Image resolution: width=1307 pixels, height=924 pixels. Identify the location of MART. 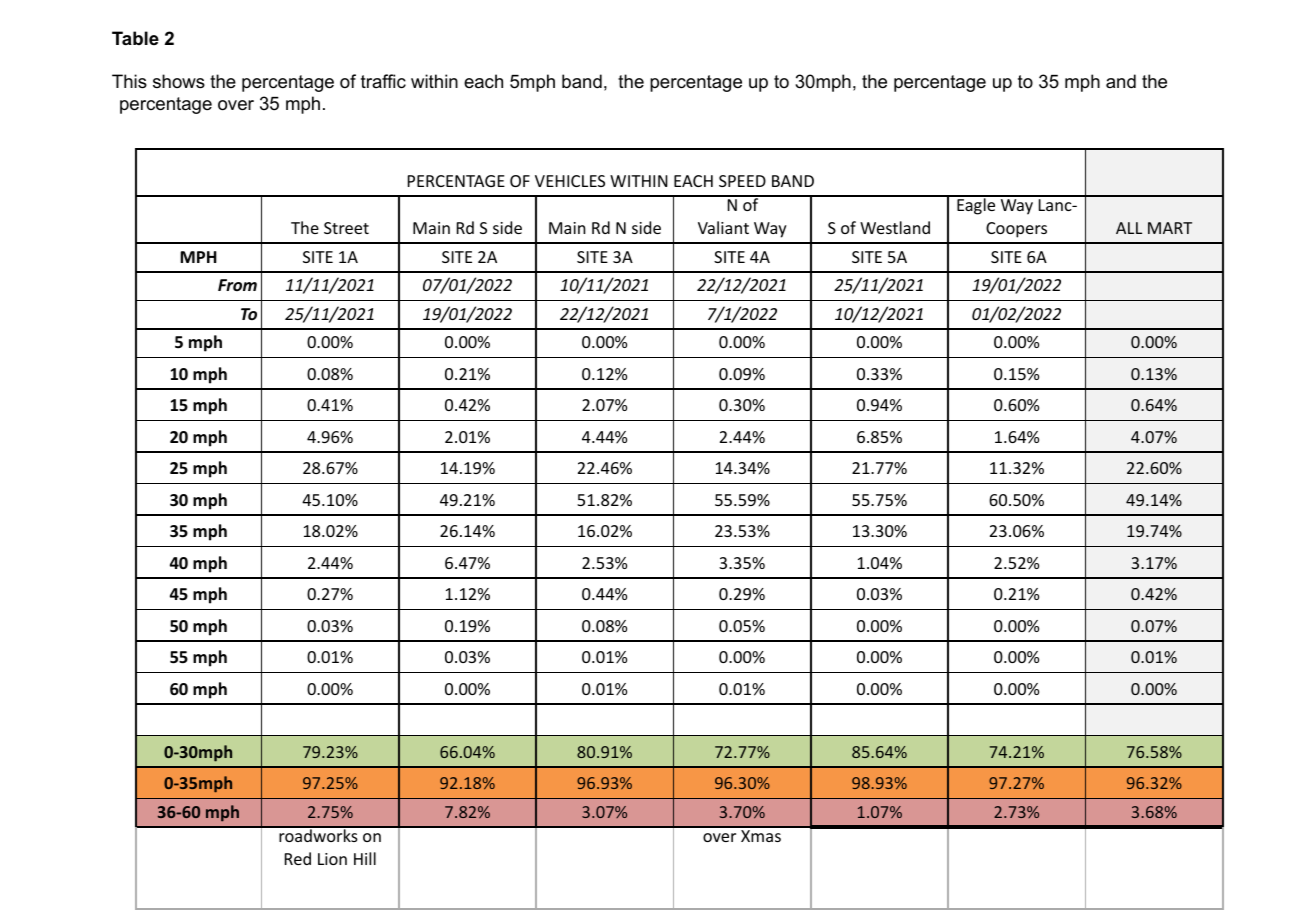
(1170, 228).
